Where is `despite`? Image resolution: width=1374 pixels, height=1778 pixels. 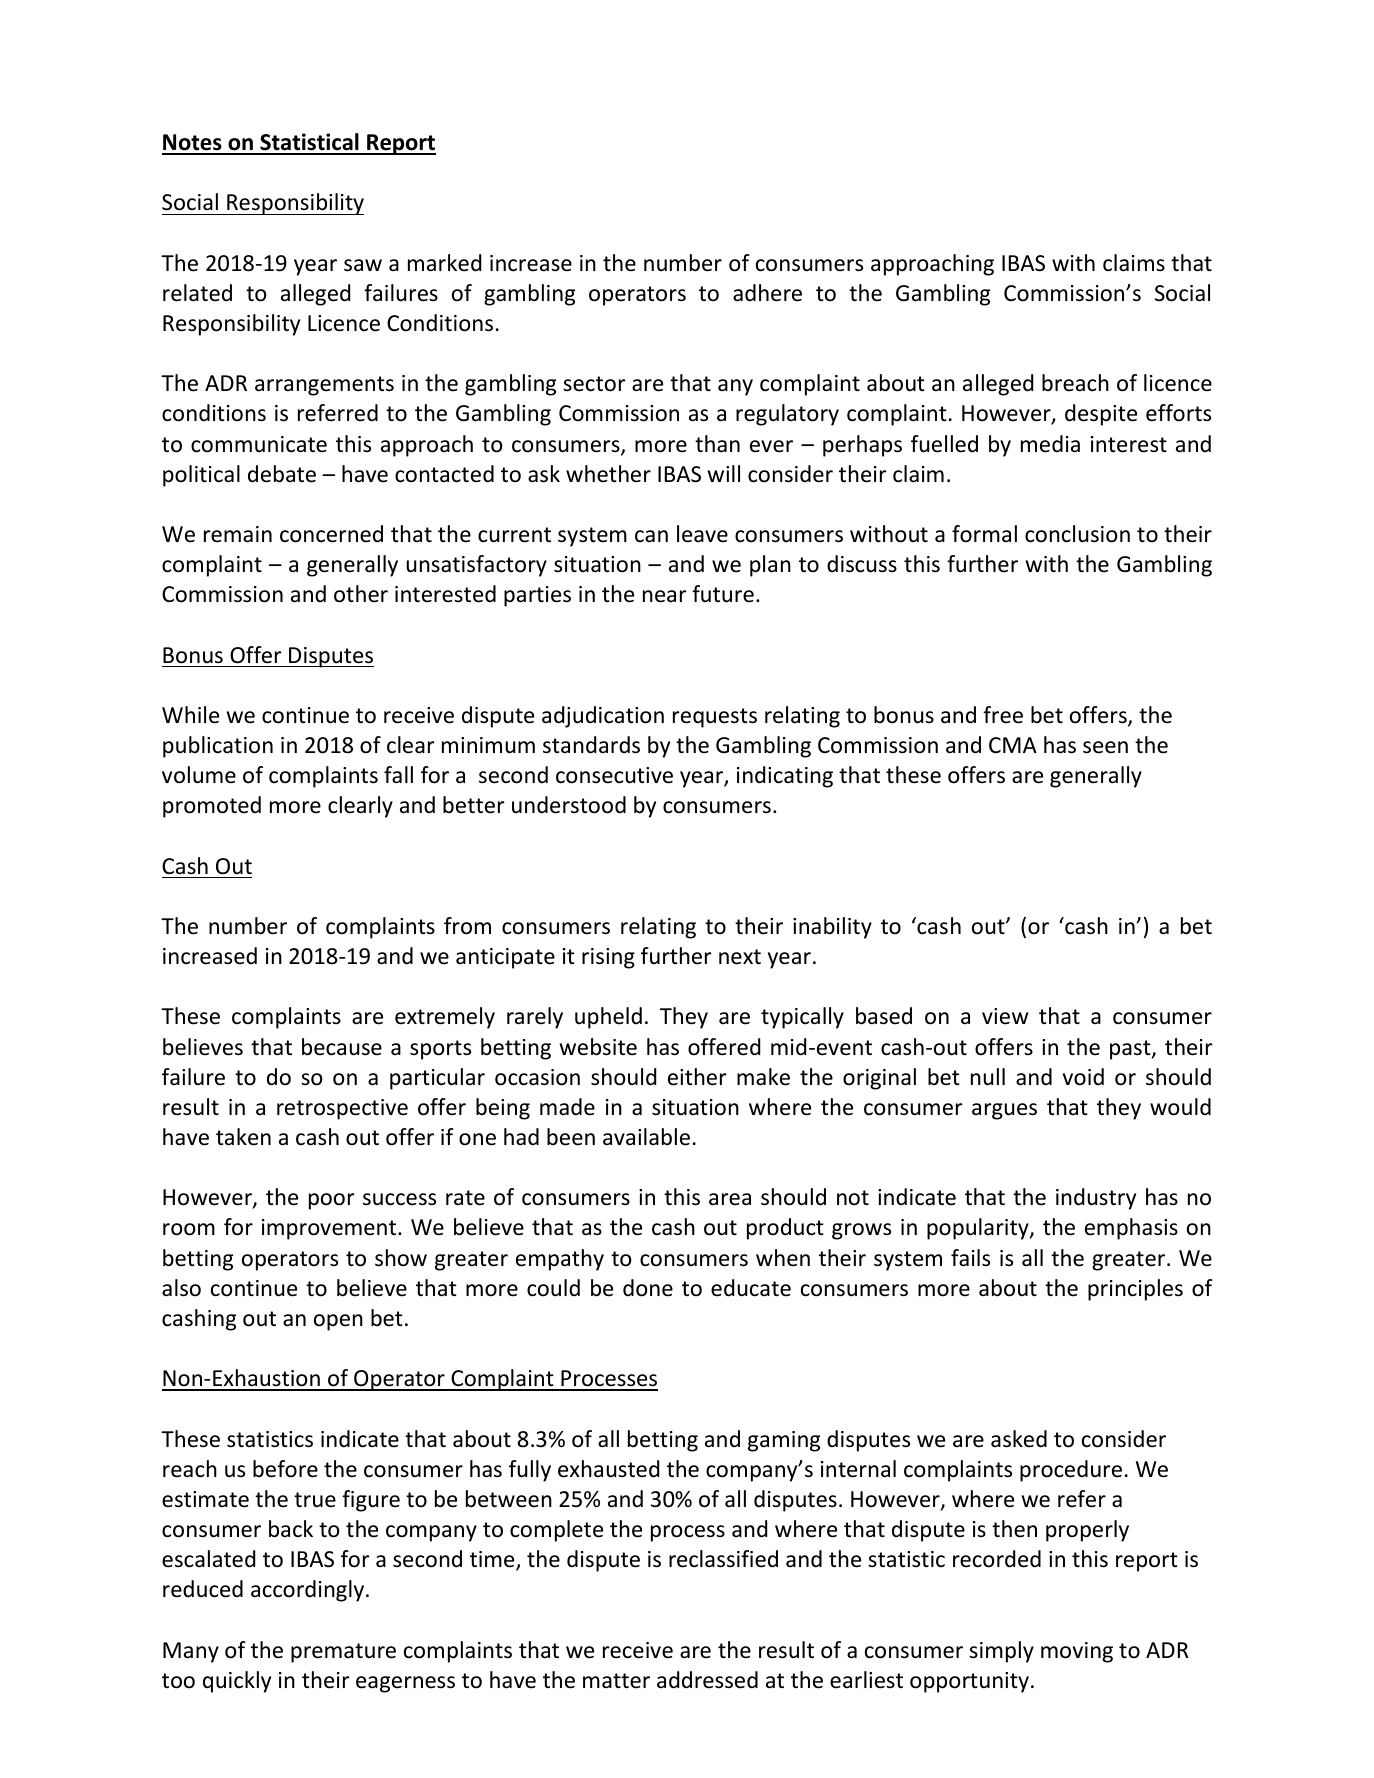 despite is located at coordinates (1101, 415).
